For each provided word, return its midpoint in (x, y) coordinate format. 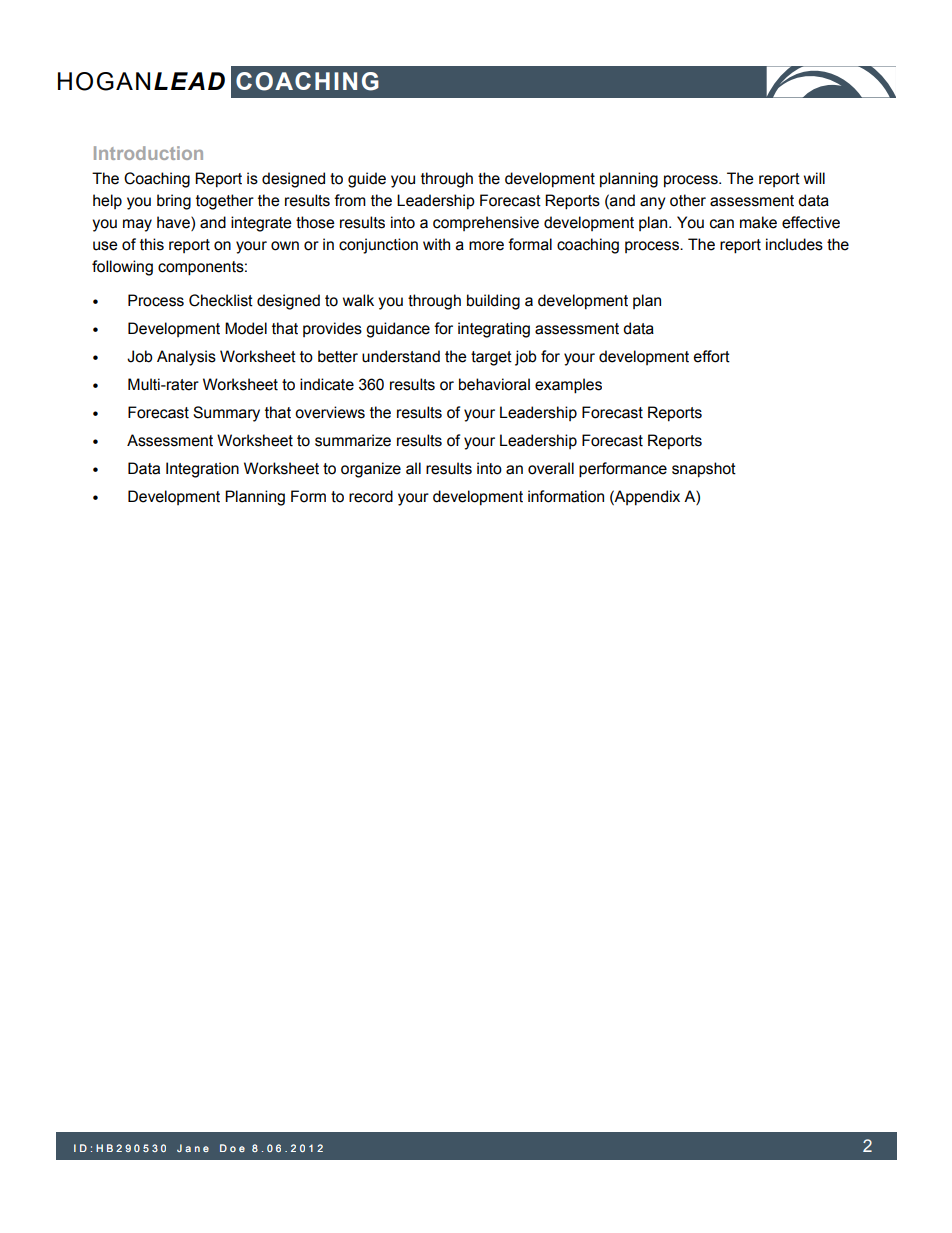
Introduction (148, 153)
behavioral (494, 384)
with (436, 244)
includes (794, 244)
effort (712, 356)
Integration (202, 470)
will (814, 178)
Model (246, 328)
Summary (226, 414)
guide (367, 180)
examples (568, 386)
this (152, 244)
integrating (494, 330)
